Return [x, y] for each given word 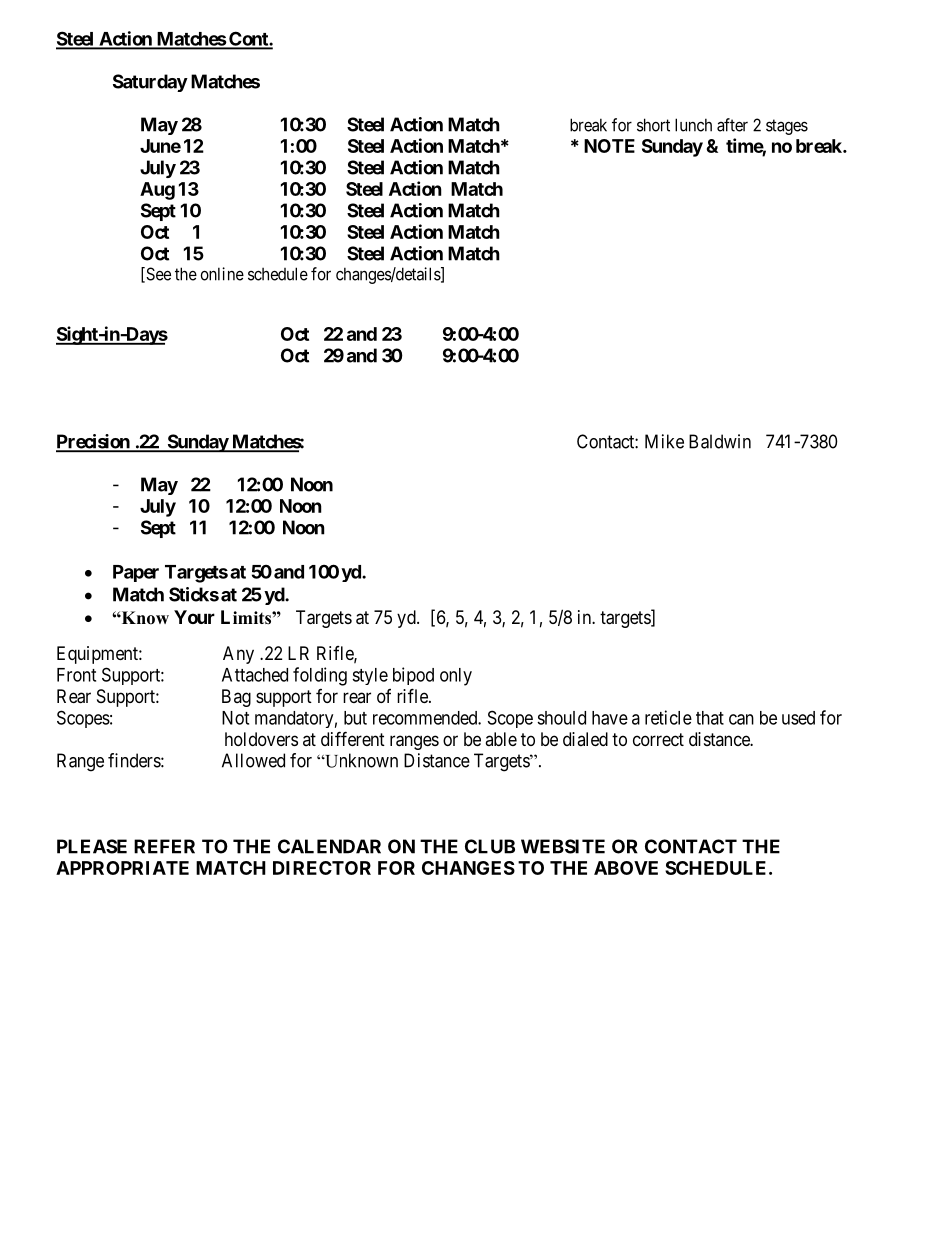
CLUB [490, 846]
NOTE [609, 146]
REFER [164, 846]
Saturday [150, 83]
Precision [94, 442]
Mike [664, 441]
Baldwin [720, 441]
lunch [693, 125]
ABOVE [626, 868]
